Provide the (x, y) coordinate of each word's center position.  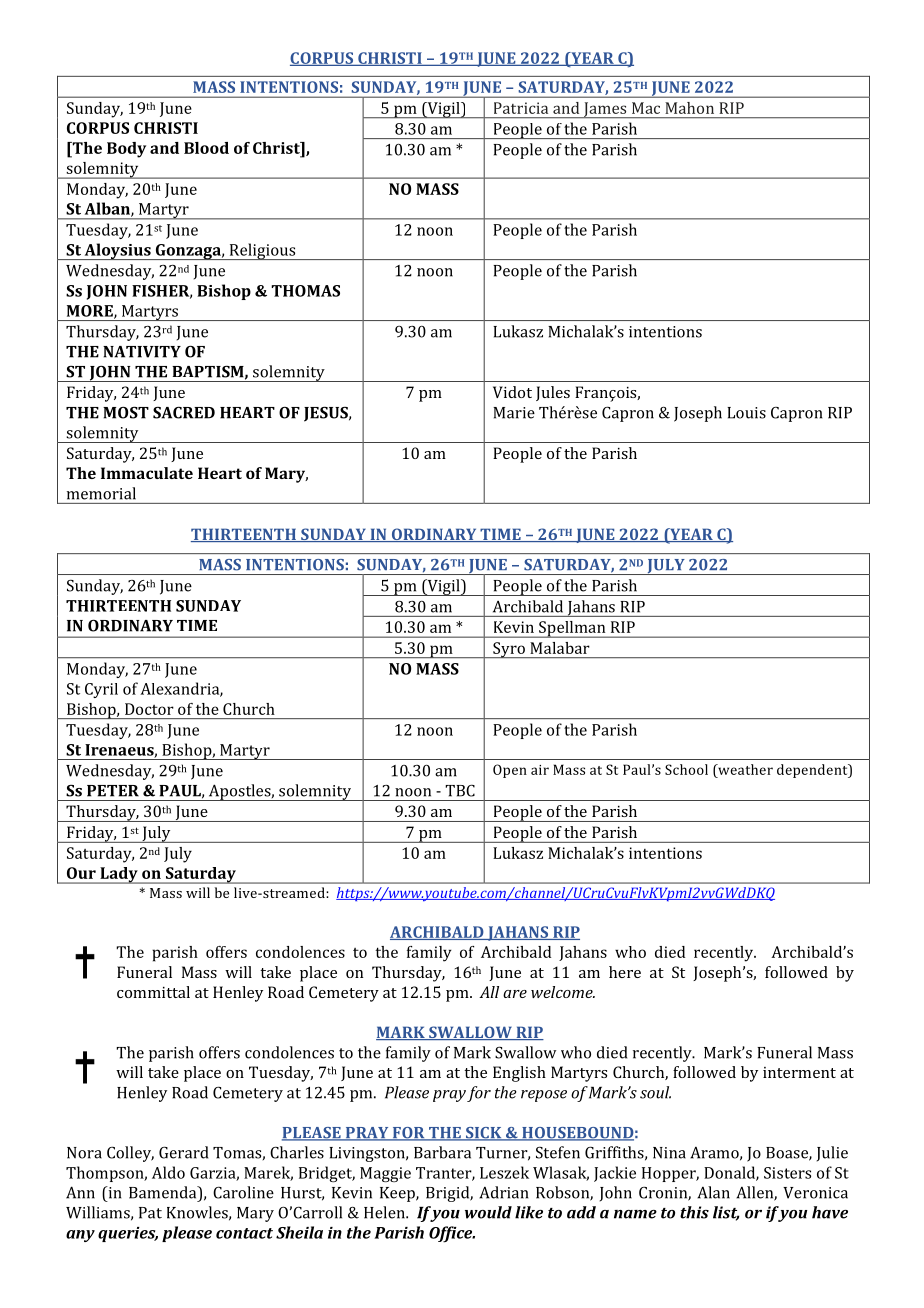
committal (153, 992)
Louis (746, 413)
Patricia (521, 108)
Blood (206, 148)
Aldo (168, 1172)
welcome (563, 992)
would (488, 1212)
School (686, 769)
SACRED (184, 413)
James (605, 110)
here (625, 972)
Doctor (149, 709)
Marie (514, 413)
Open (510, 771)
